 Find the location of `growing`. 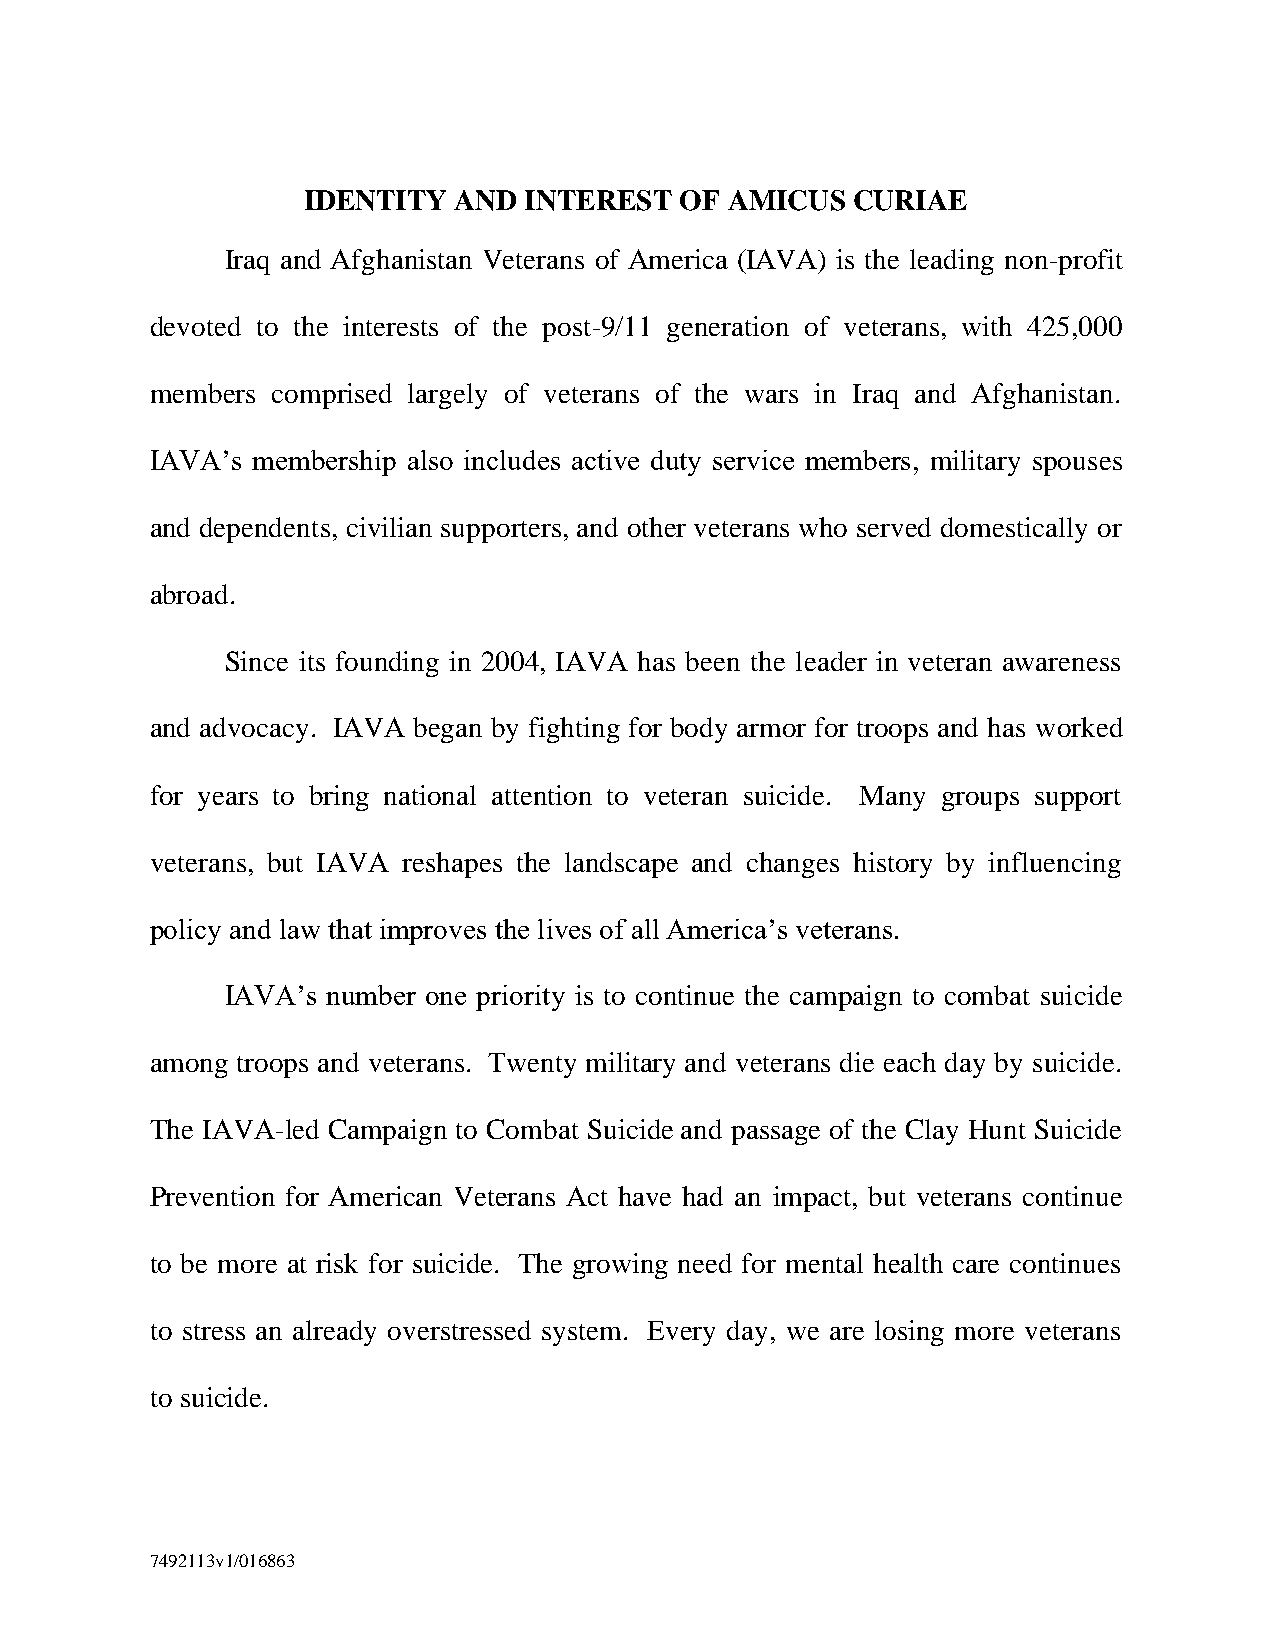

growing is located at coordinates (620, 1266).
